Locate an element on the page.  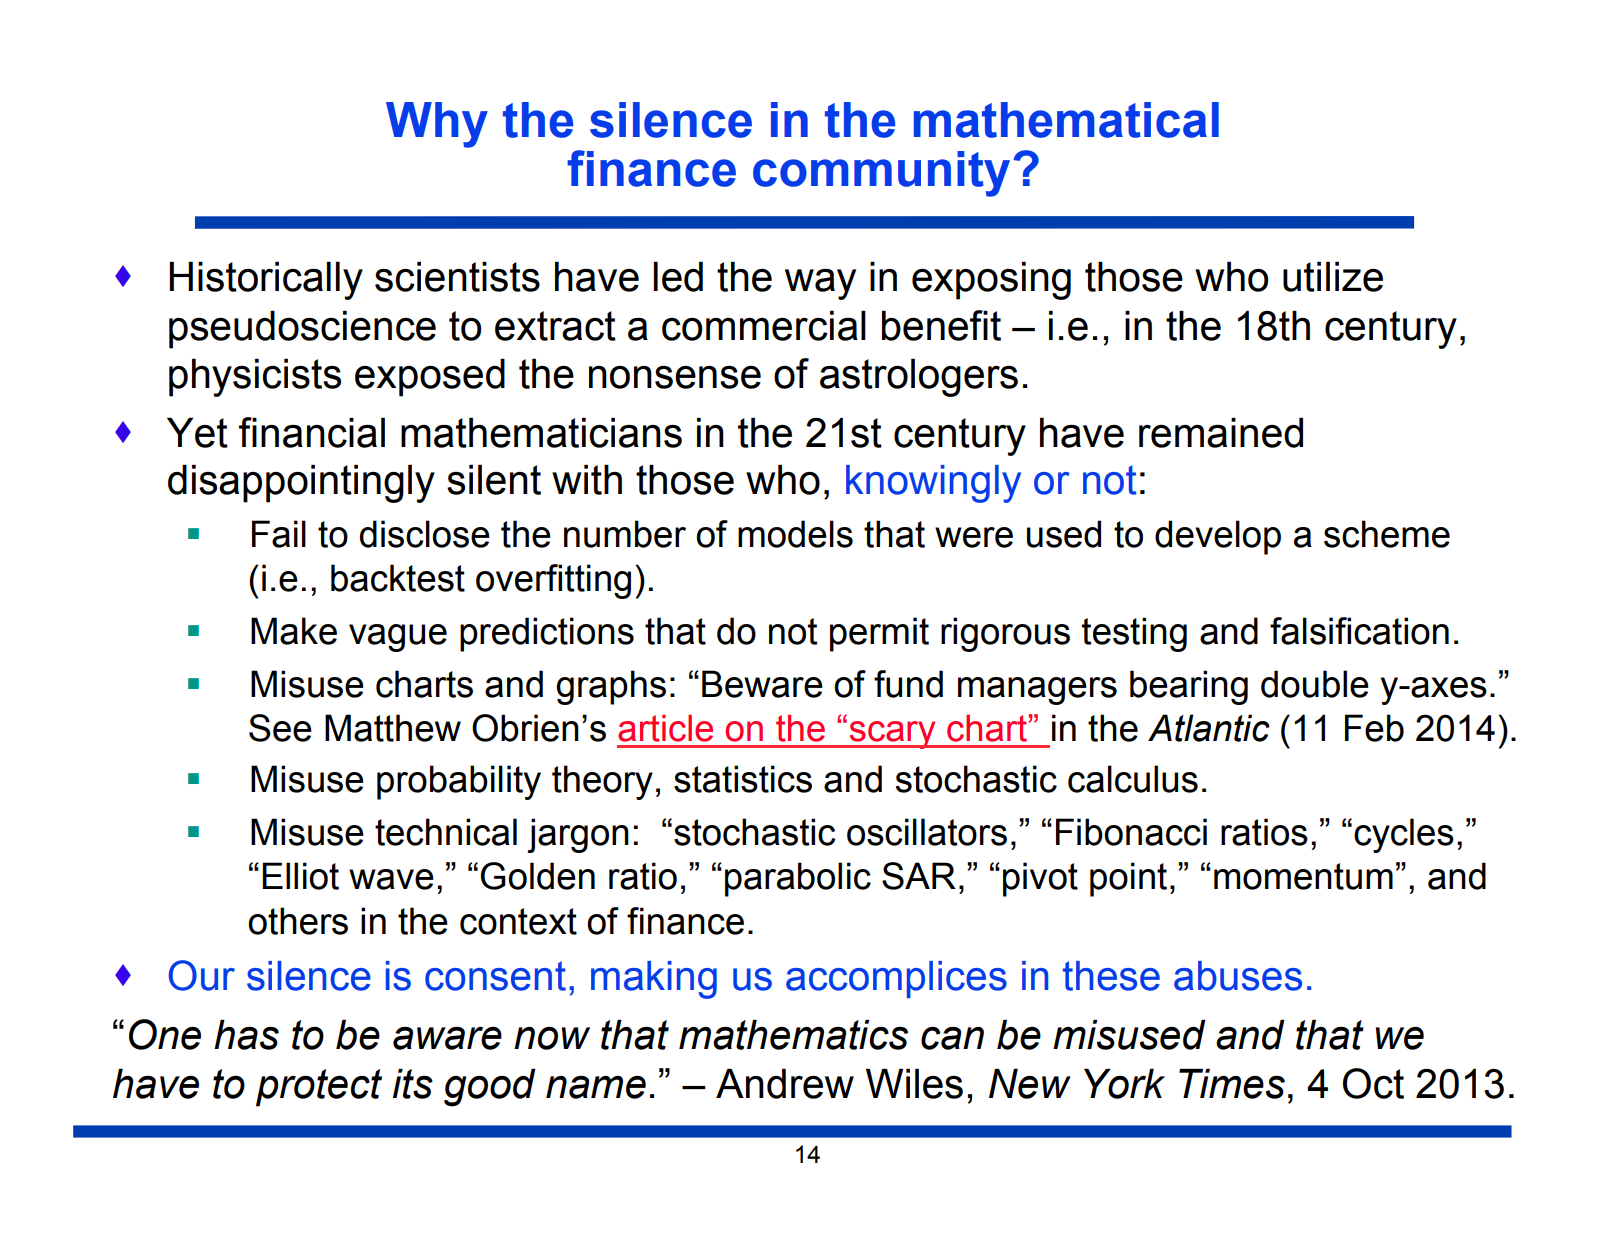
Times is located at coordinates (1232, 1084).
